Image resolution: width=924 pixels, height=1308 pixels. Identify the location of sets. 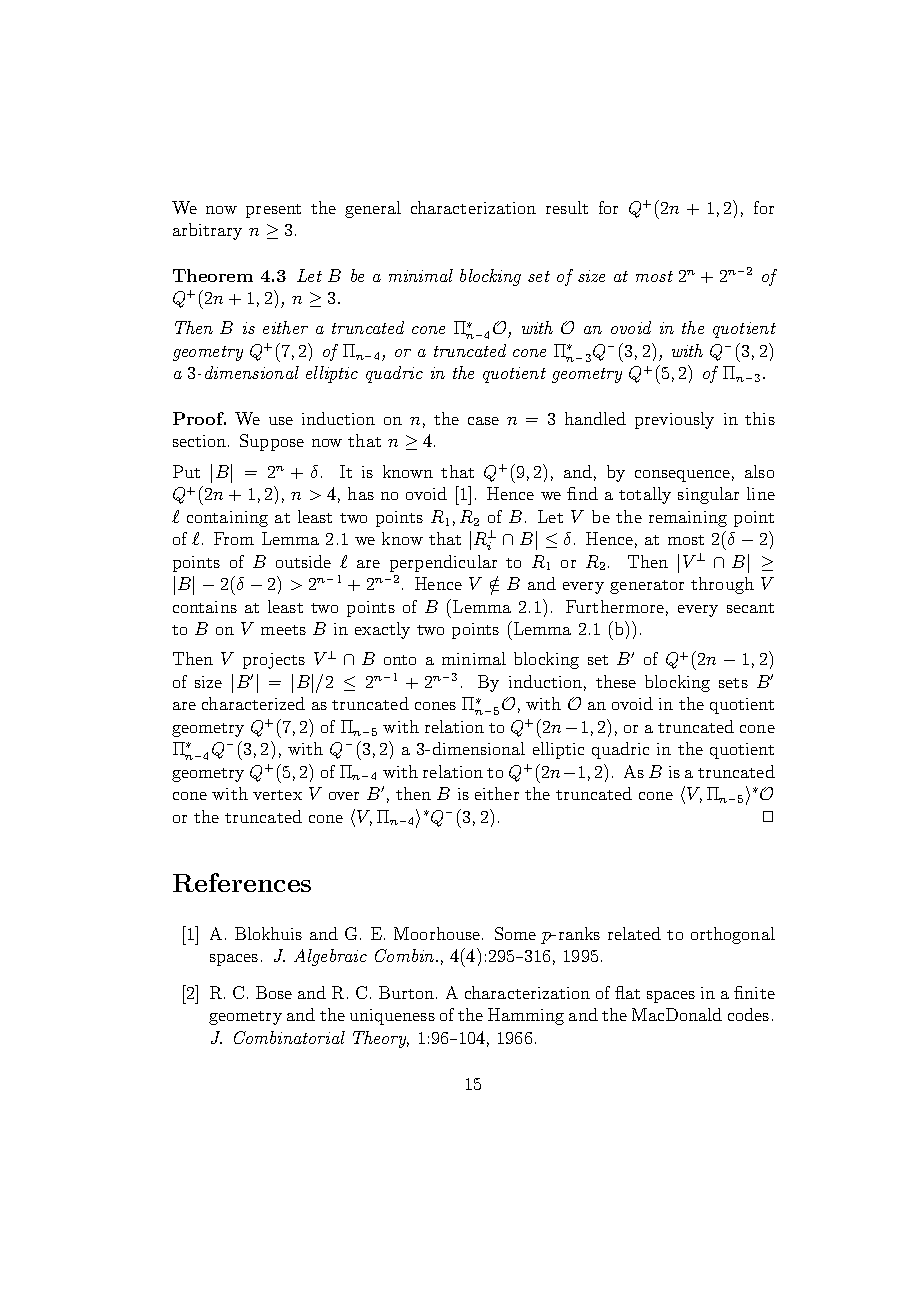
(733, 683).
